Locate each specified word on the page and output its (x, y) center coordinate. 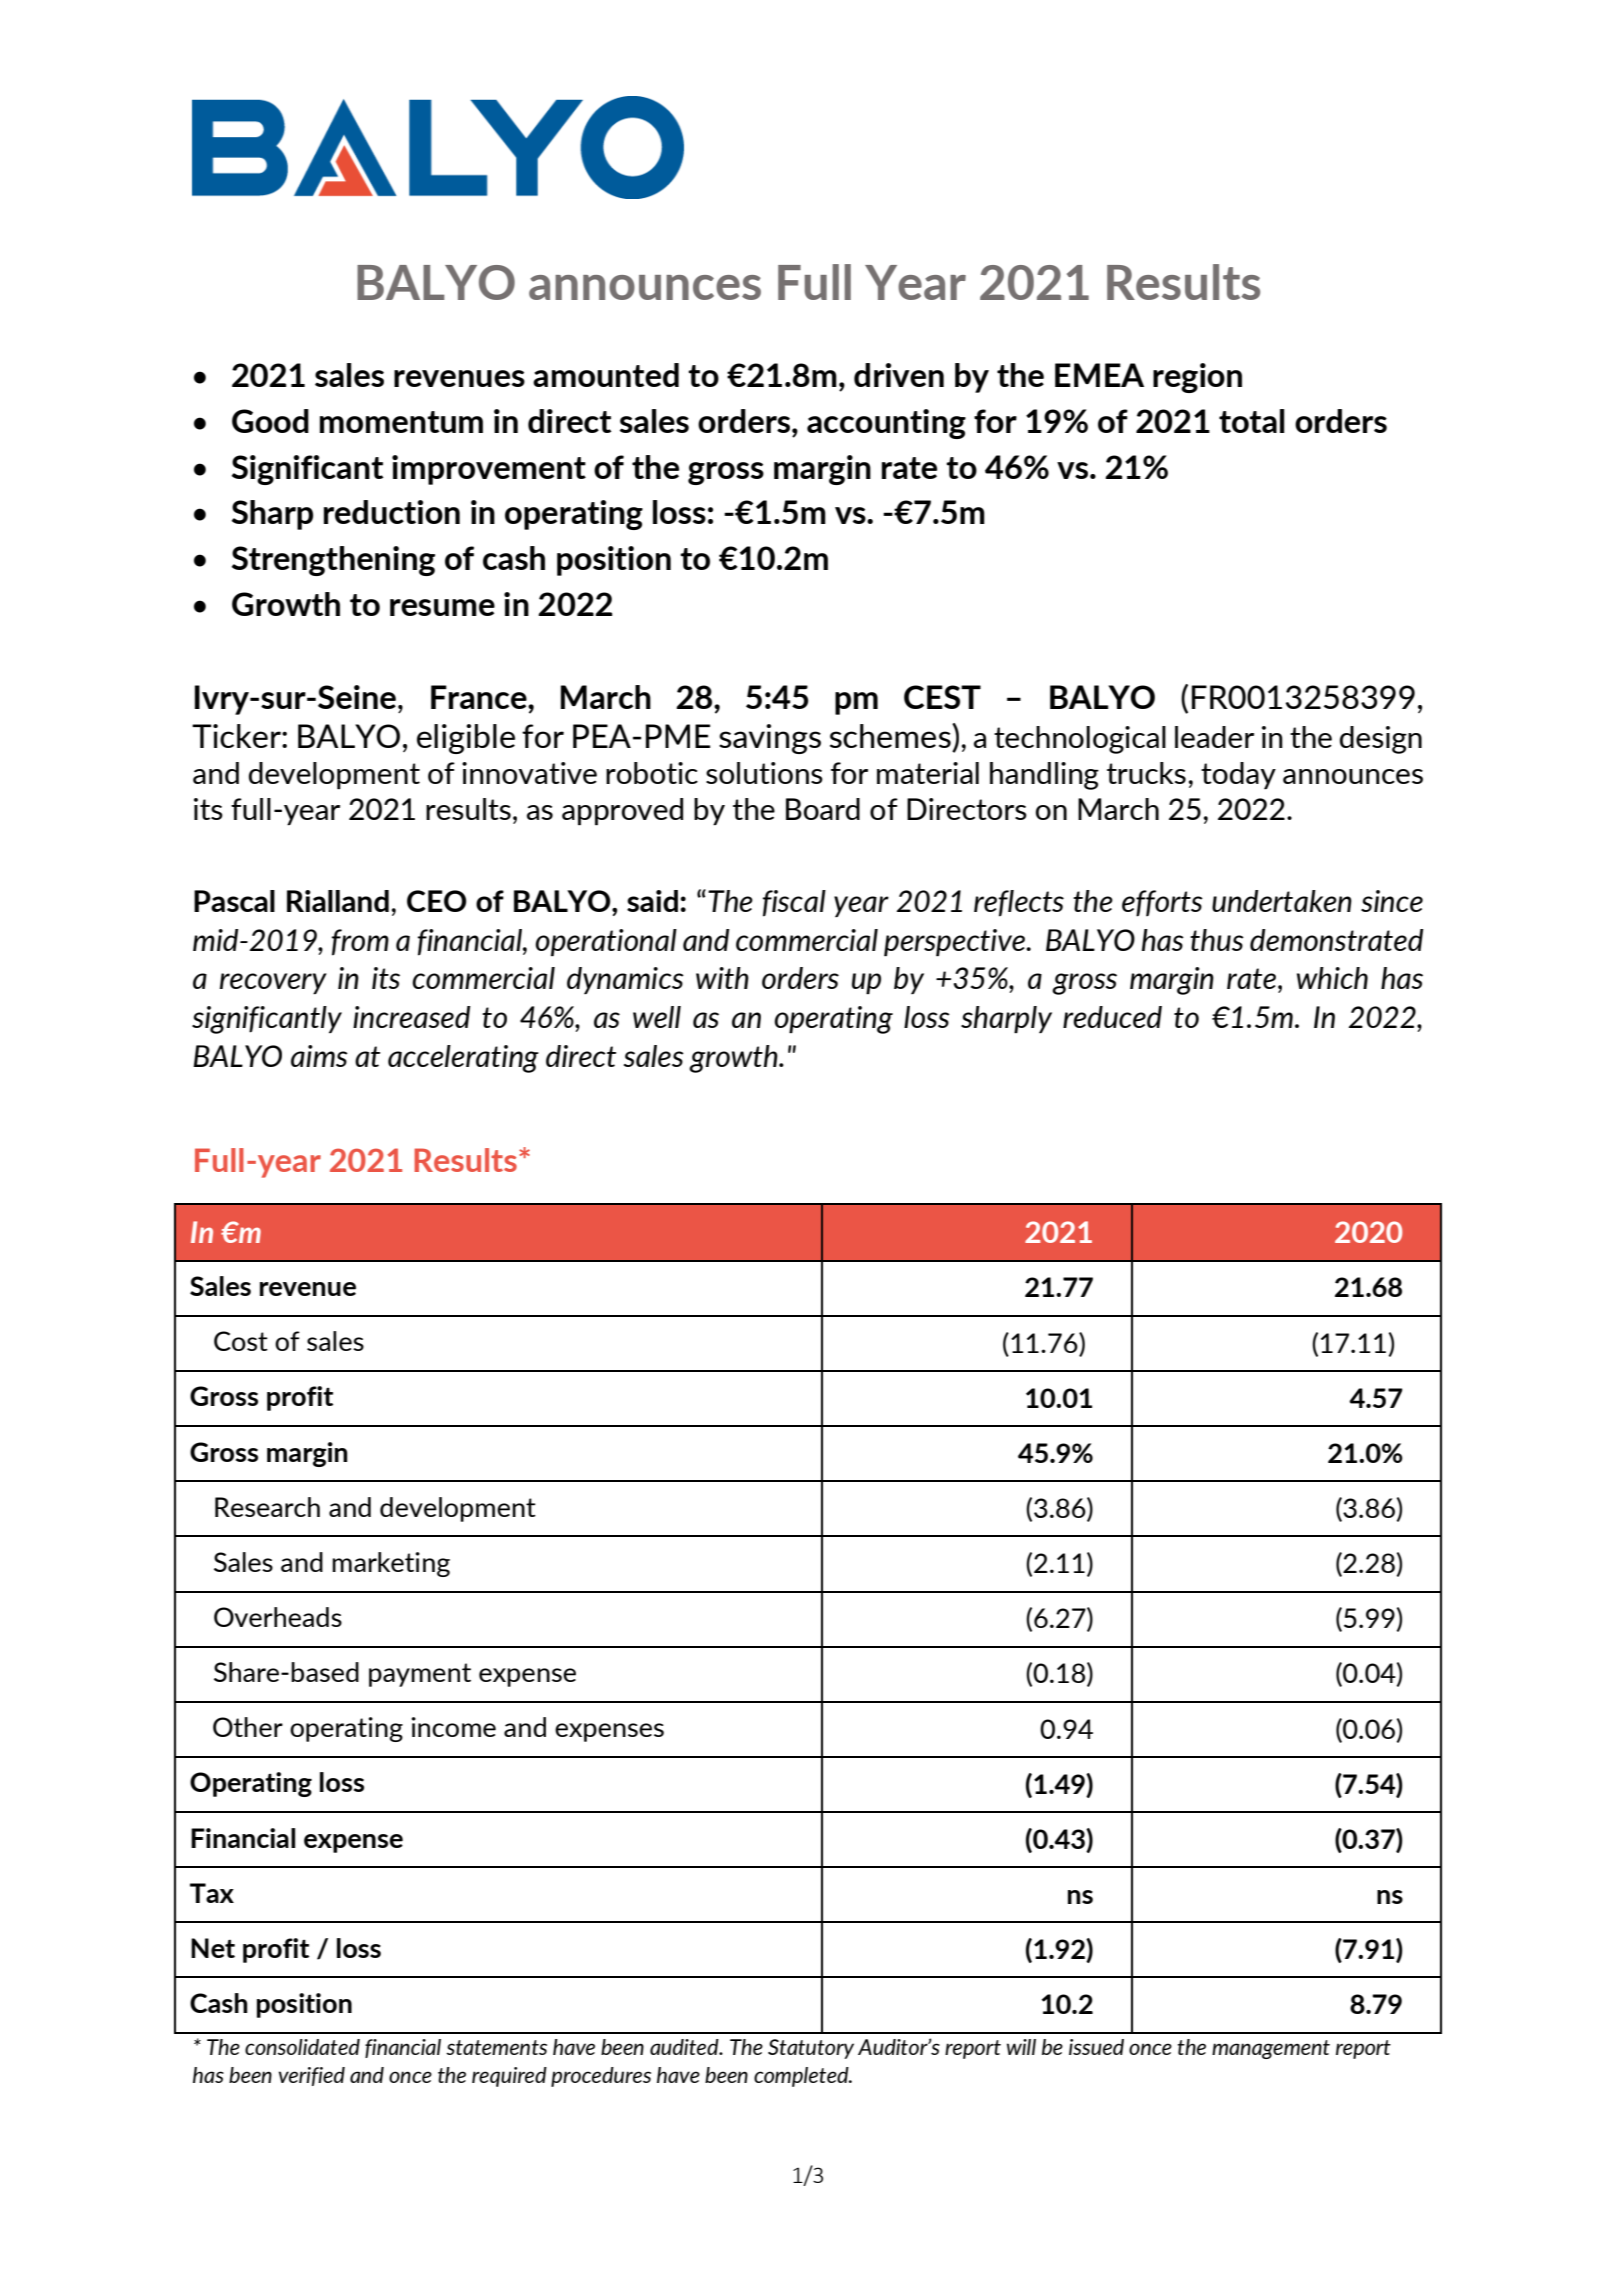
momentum (401, 422)
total (1251, 421)
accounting (886, 424)
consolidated (302, 2047)
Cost (241, 1341)
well (657, 1017)
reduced (1112, 1017)
